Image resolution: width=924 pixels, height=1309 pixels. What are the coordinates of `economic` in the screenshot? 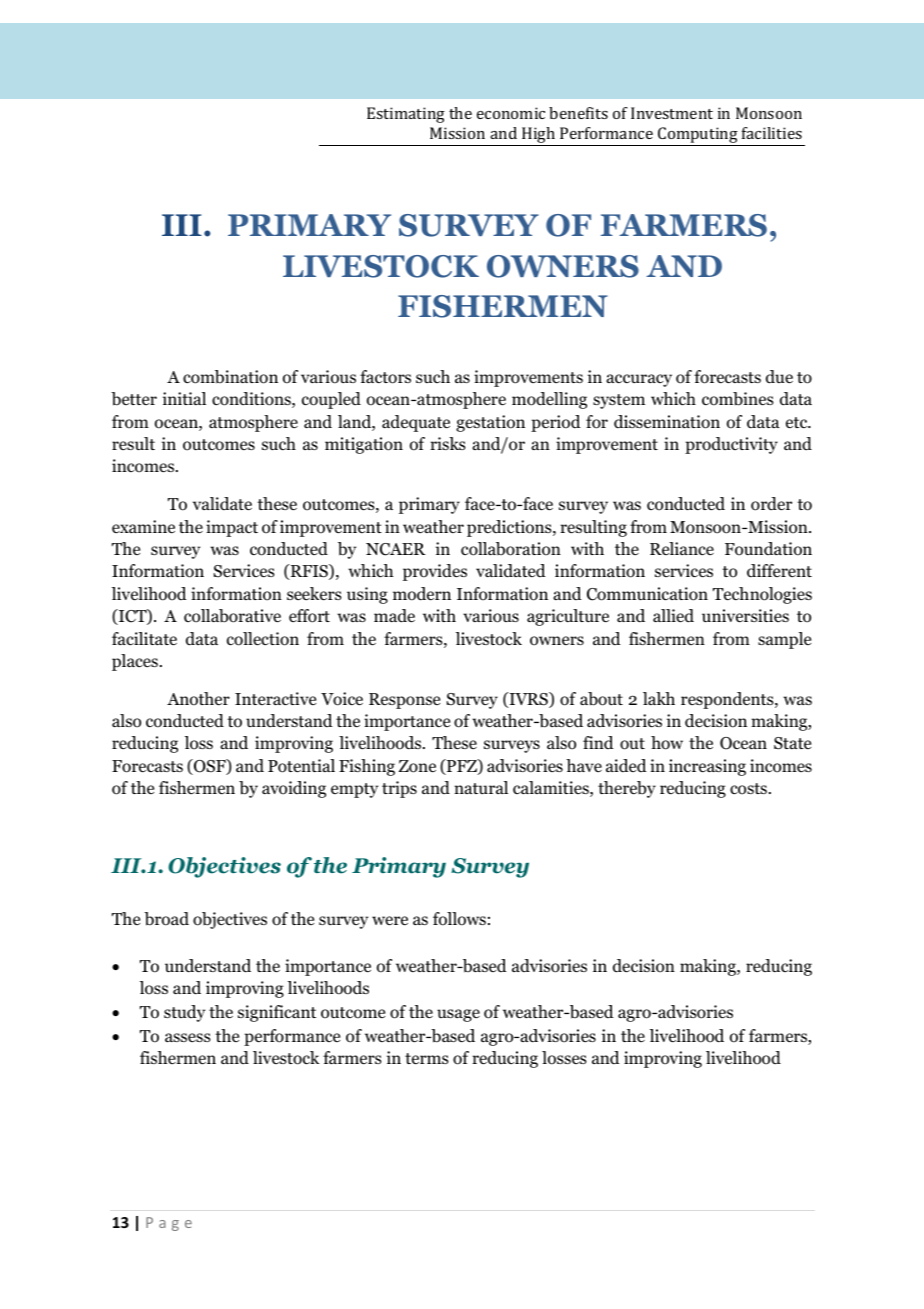 It's located at (511, 113).
